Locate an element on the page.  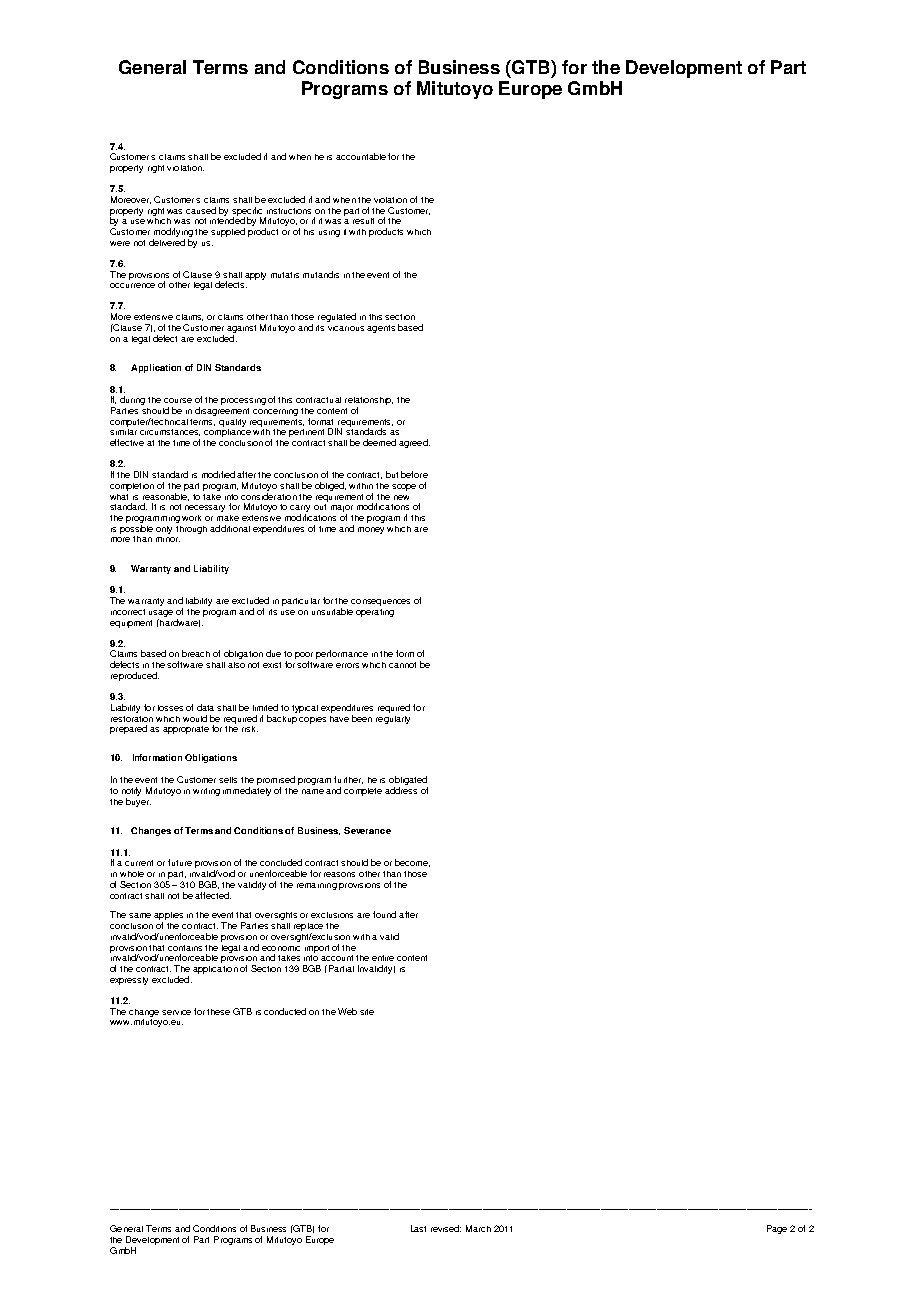
result is located at coordinates (363, 221).
